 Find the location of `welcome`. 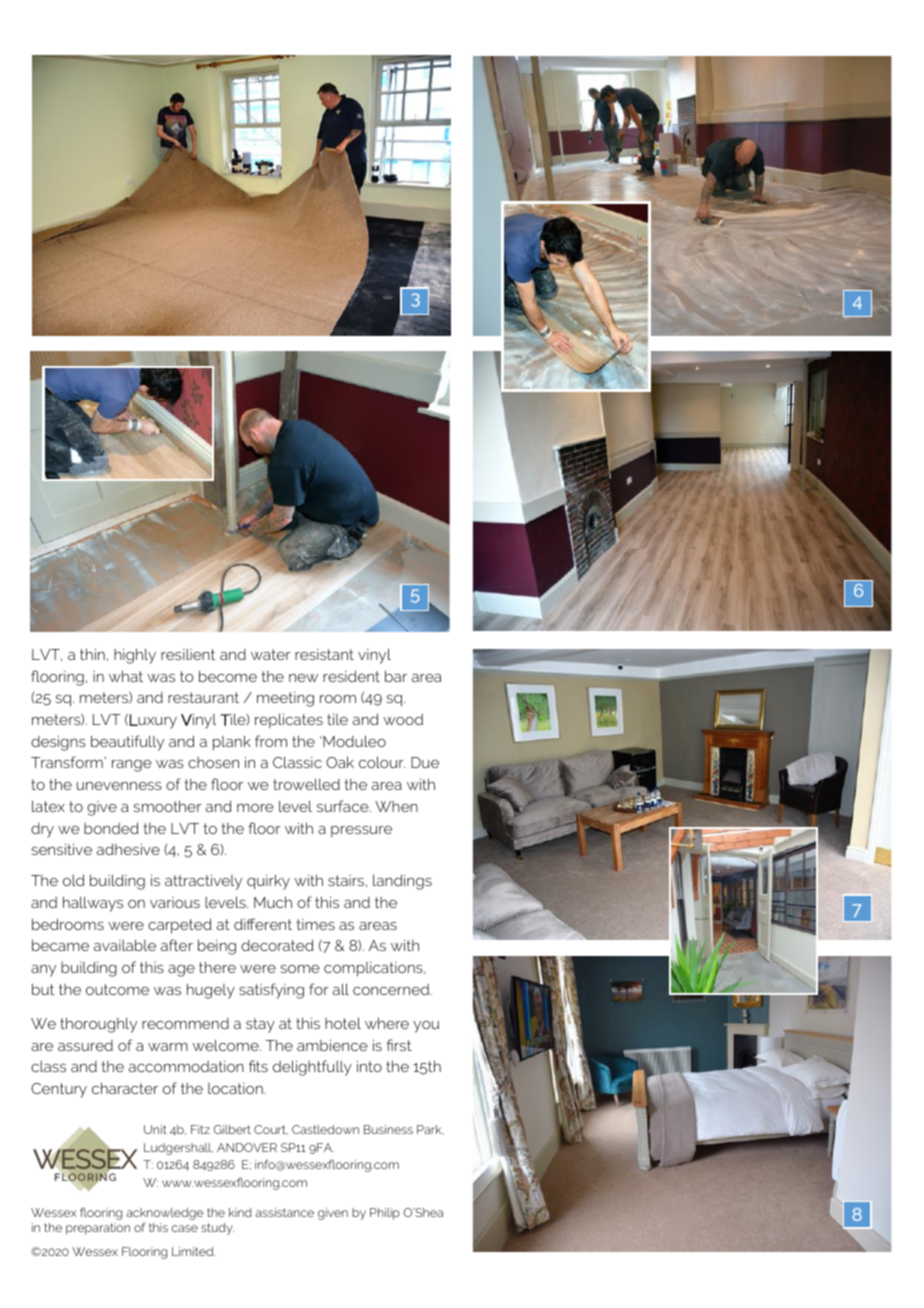

welcome is located at coordinates (226, 1045).
